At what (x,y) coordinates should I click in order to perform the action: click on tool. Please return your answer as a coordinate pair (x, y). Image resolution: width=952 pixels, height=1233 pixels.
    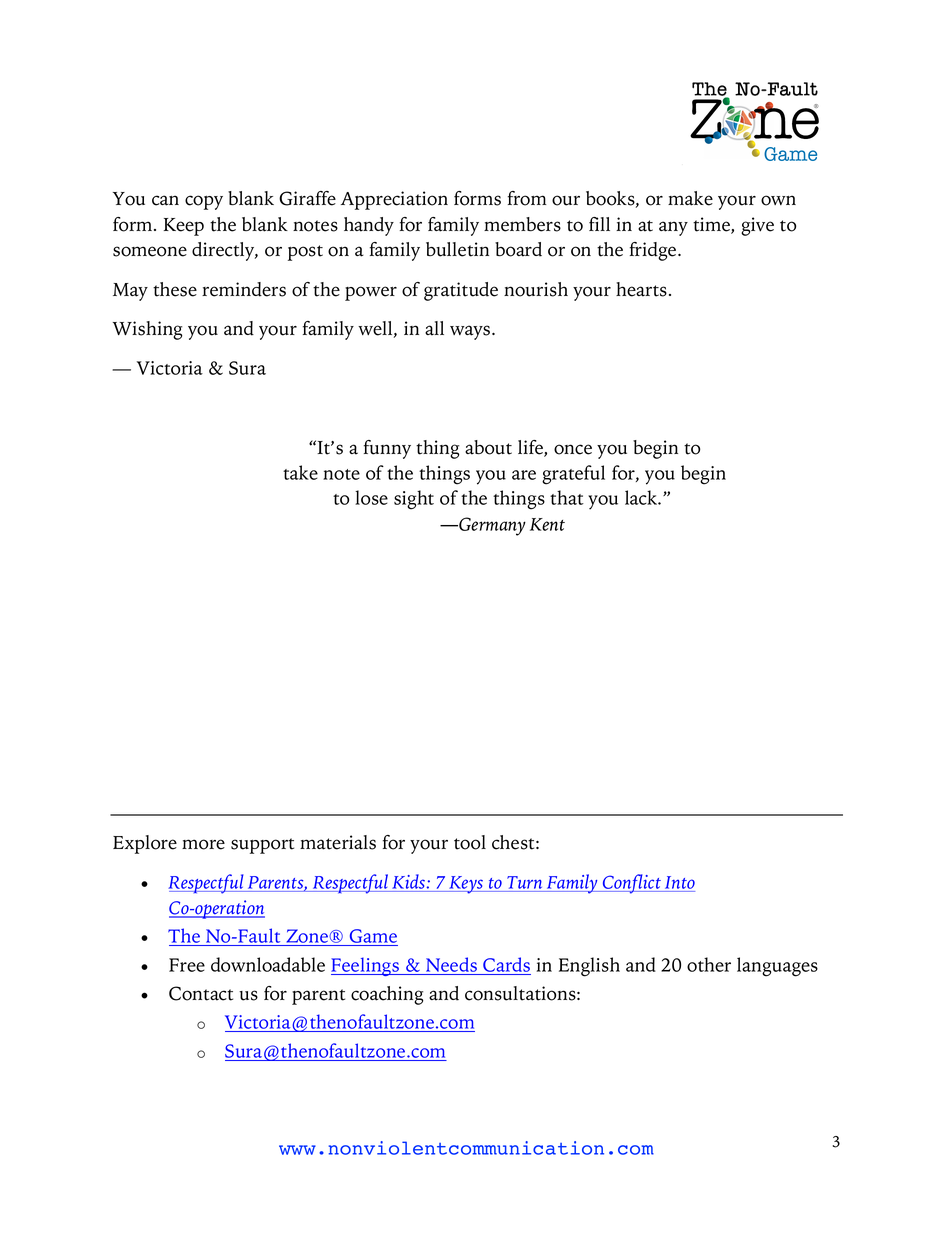
    Looking at the image, I should click on (470, 842).
